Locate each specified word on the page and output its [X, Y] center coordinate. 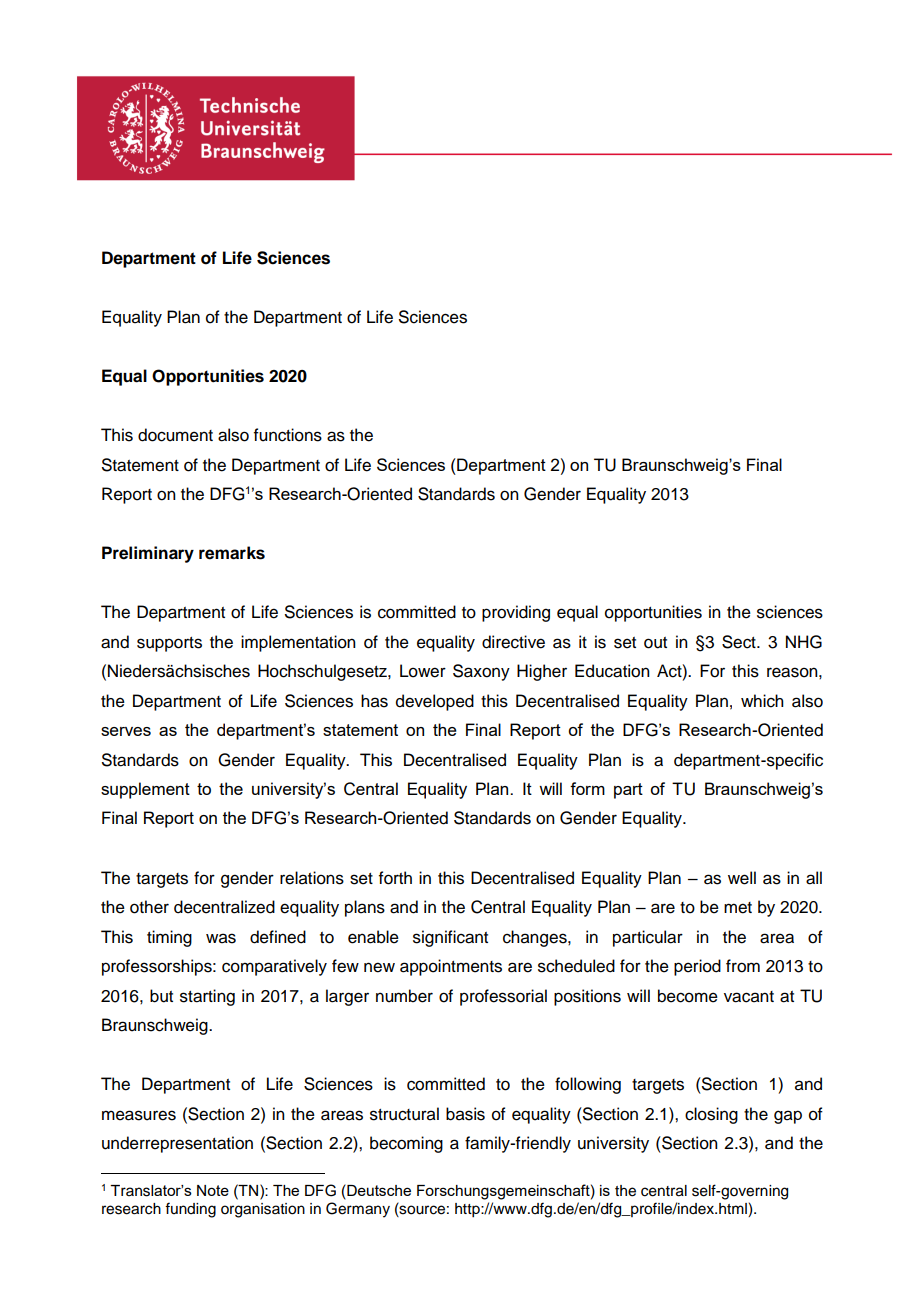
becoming [406, 1144]
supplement [145, 790]
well [742, 878]
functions [288, 435]
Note [213, 1190]
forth [395, 878]
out [655, 643]
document [175, 435]
